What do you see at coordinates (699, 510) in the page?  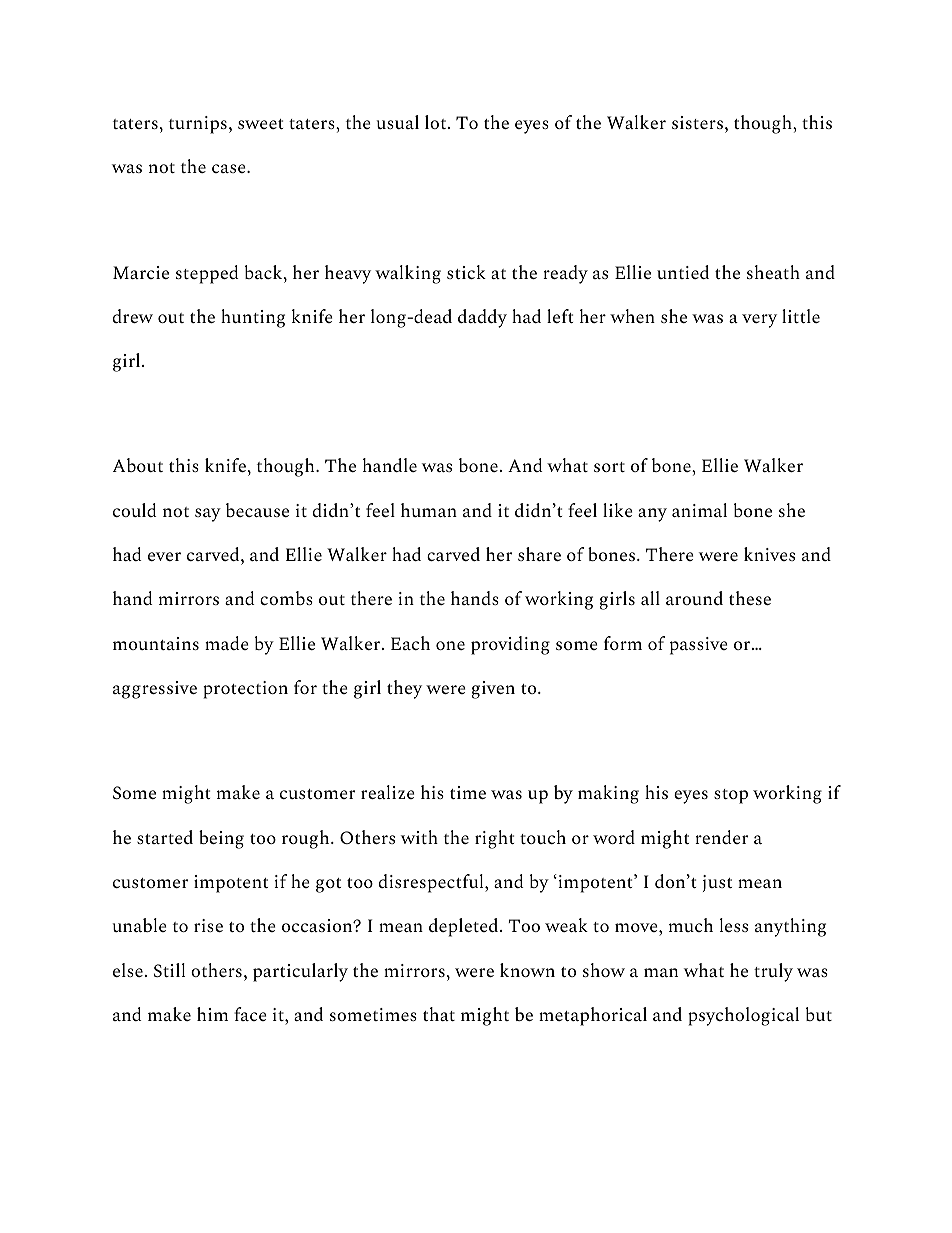 I see `animal` at bounding box center [699, 510].
